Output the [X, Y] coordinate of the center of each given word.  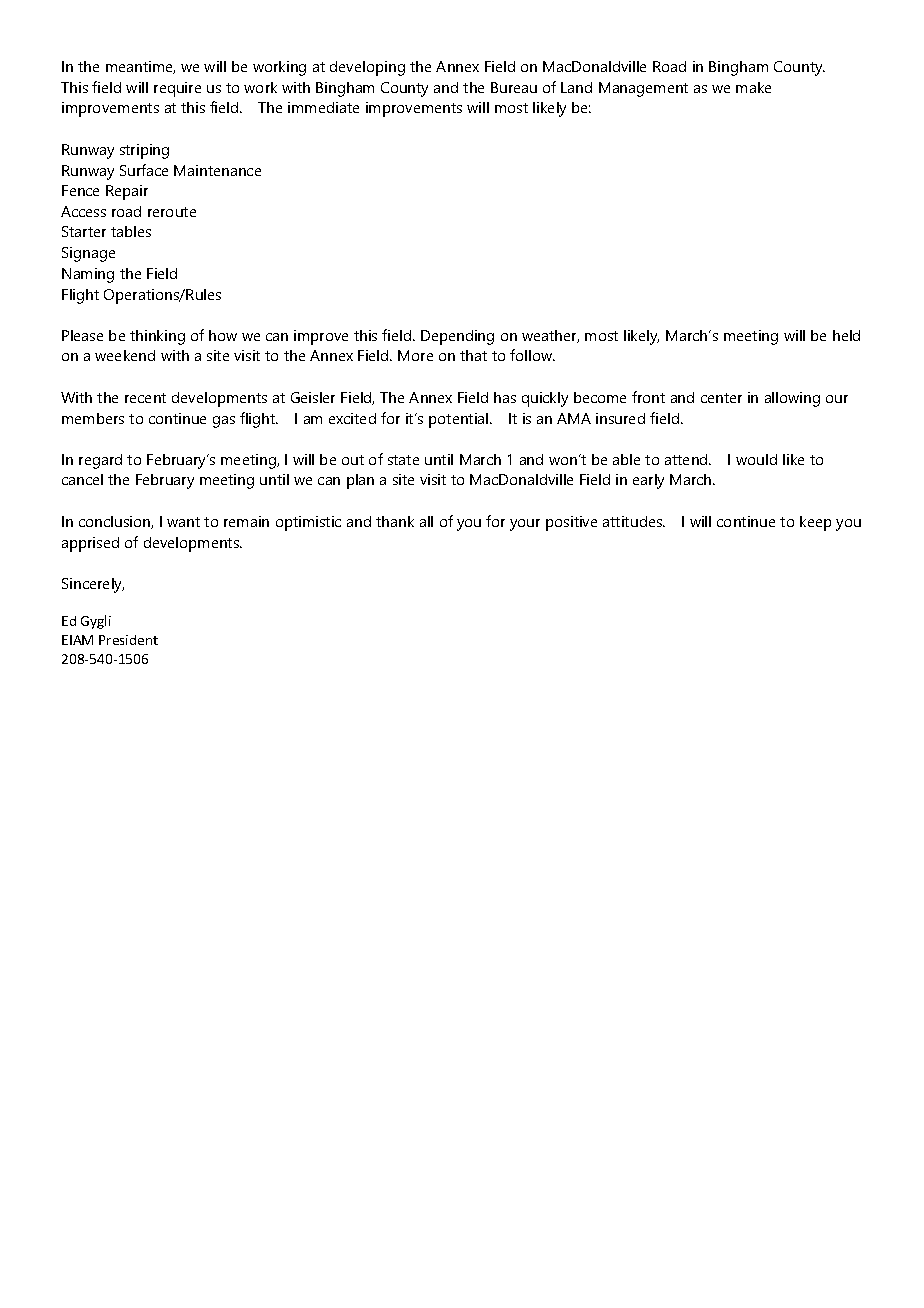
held [846, 335]
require [177, 89]
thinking [157, 337]
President [128, 640]
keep [815, 523]
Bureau [514, 87]
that [473, 355]
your [525, 525]
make [753, 87]
